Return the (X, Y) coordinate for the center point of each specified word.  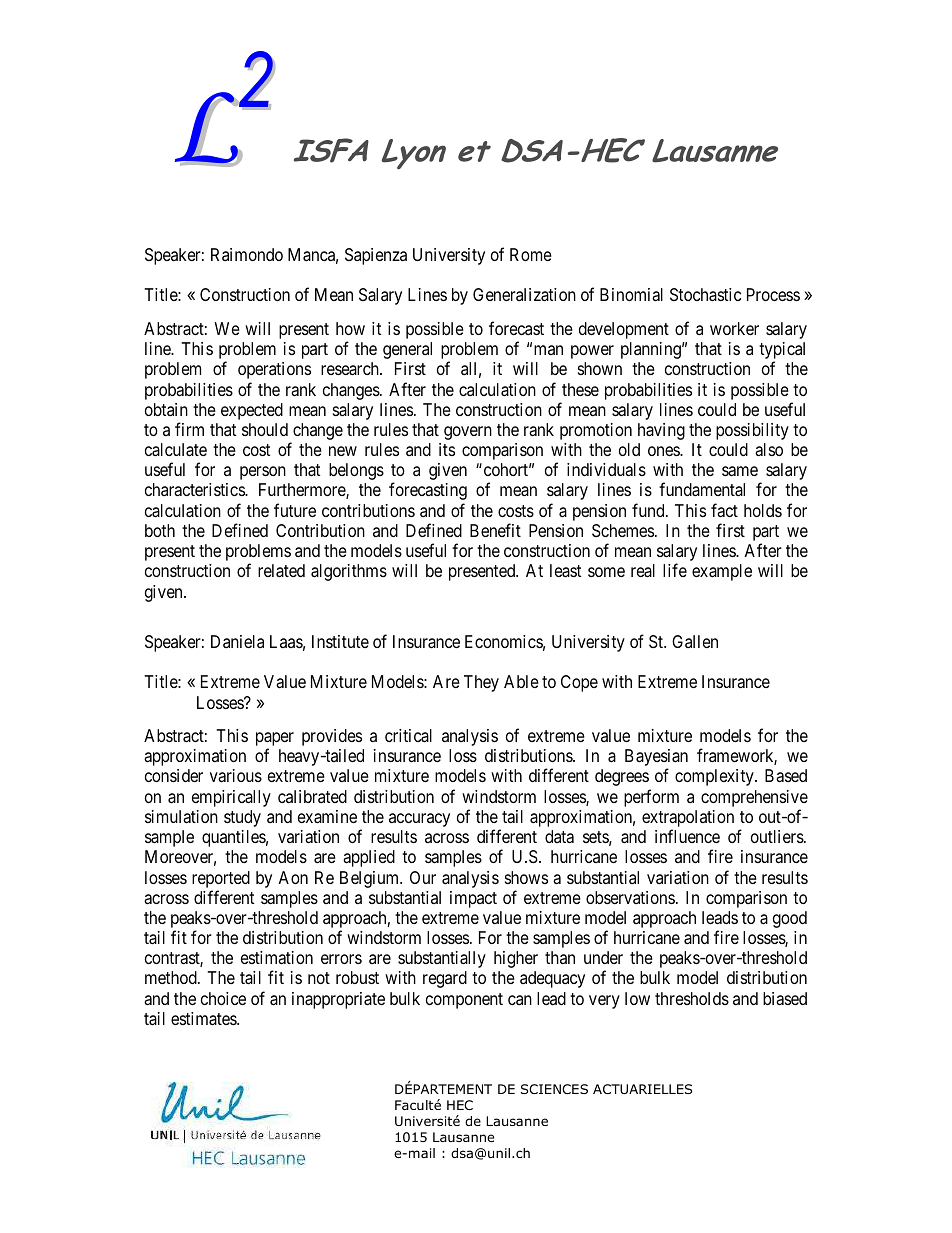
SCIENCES (554, 1089)
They (481, 683)
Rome (531, 254)
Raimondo (247, 254)
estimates (204, 1019)
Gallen (695, 641)
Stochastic (705, 295)
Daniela (237, 641)
